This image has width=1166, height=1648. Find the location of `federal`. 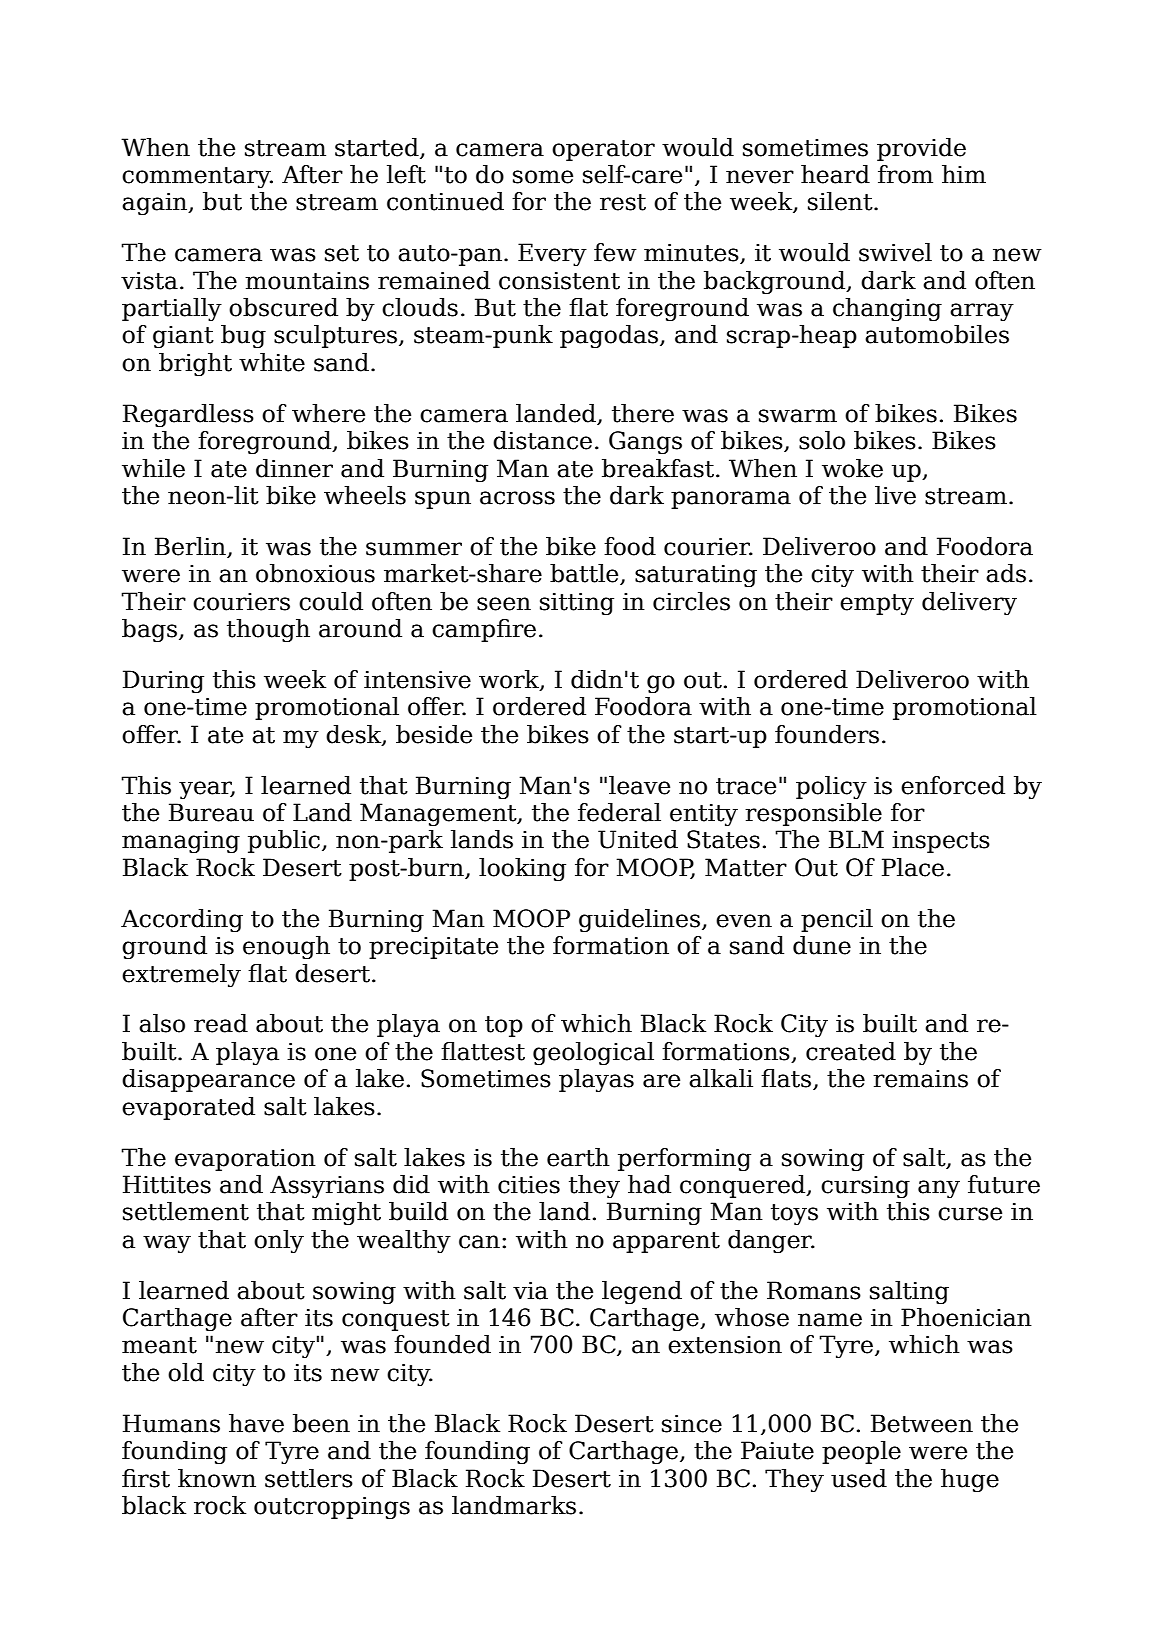

federal is located at coordinates (619, 812).
